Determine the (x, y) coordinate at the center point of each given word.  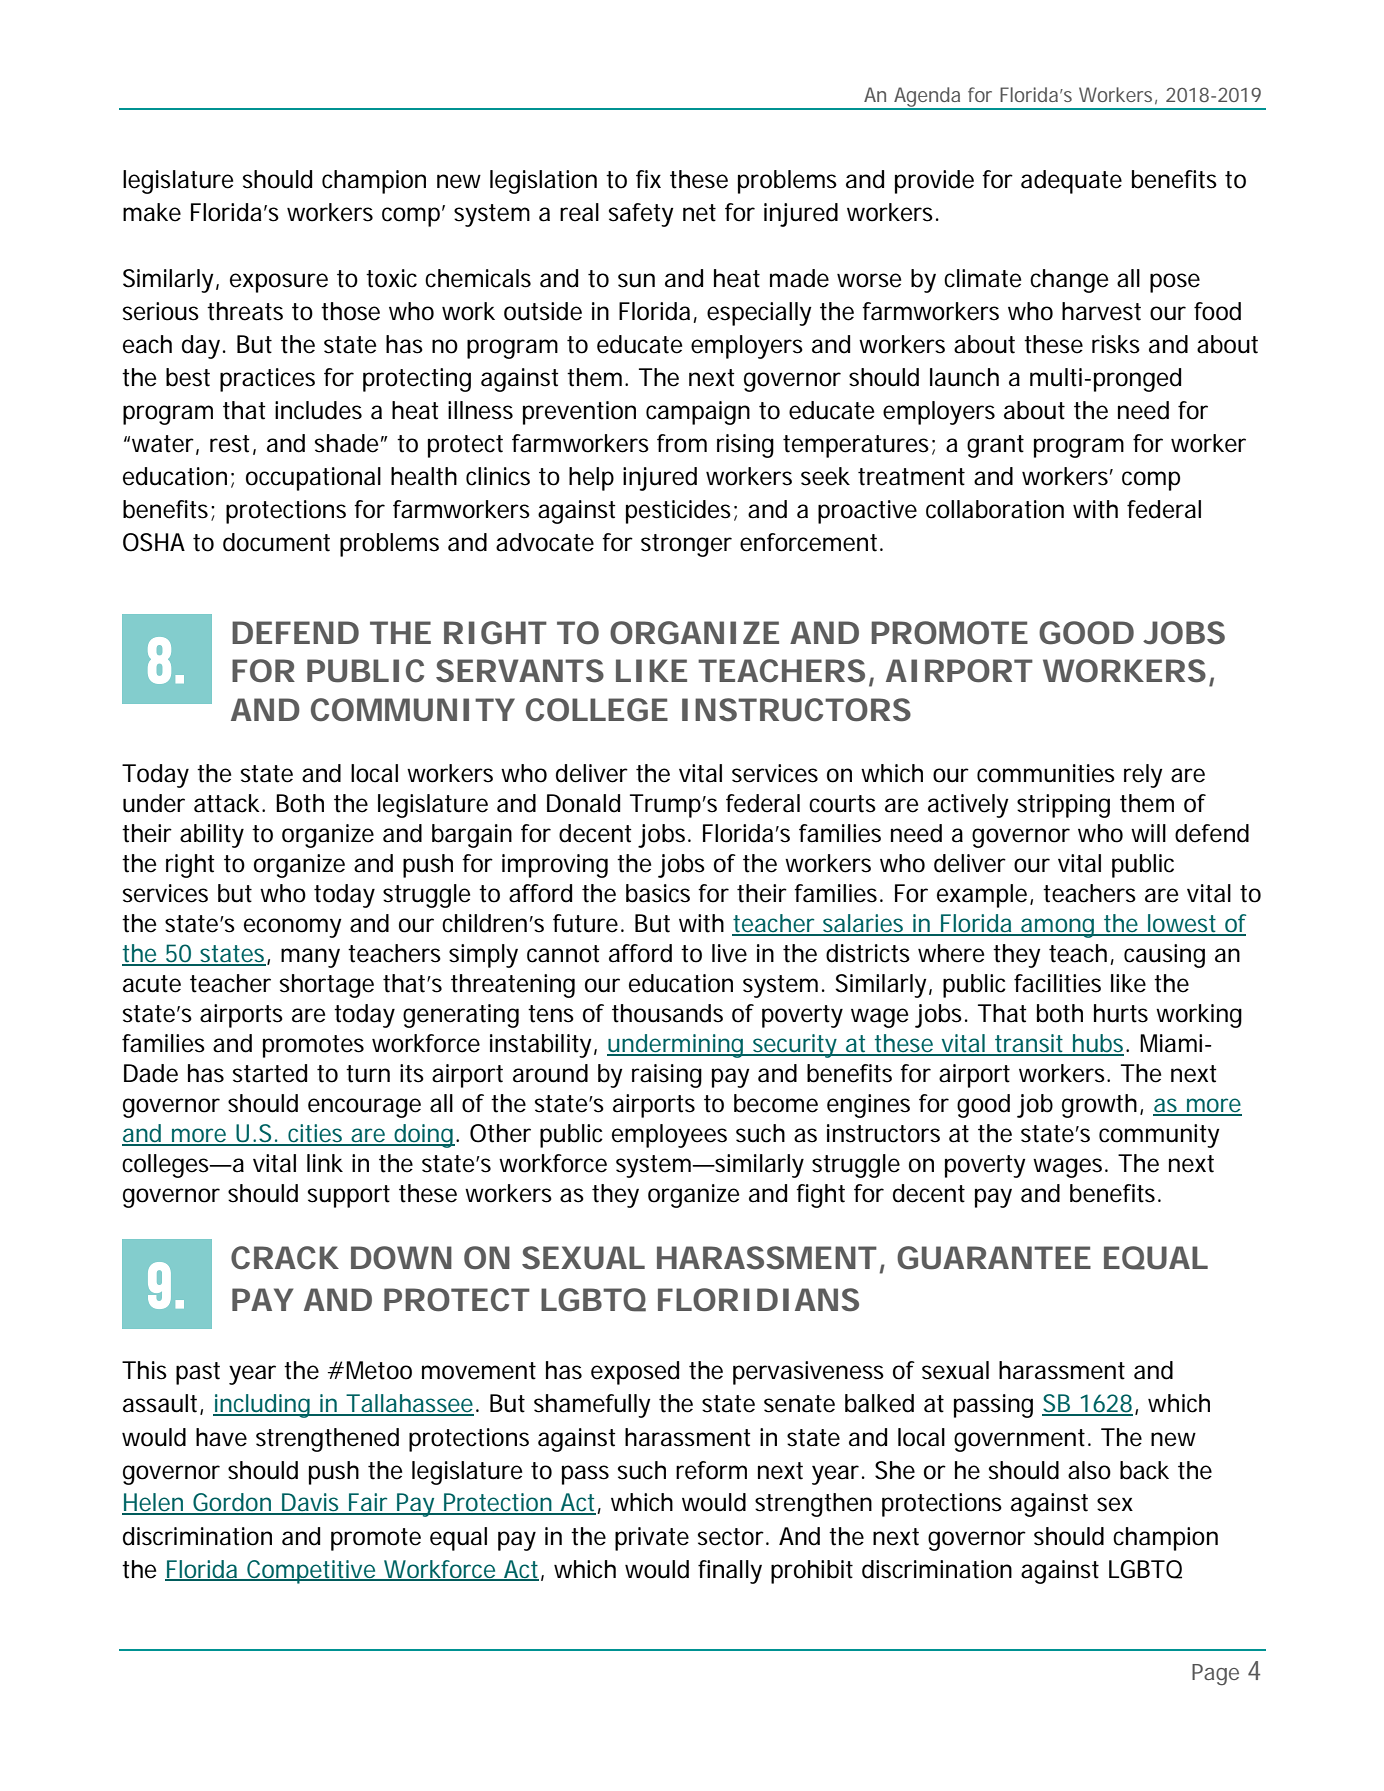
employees (669, 1136)
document (276, 542)
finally (730, 1572)
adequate (1071, 182)
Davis (310, 1503)
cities (315, 1134)
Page (1215, 1675)
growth (1099, 1106)
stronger (686, 545)
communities (1046, 773)
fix (648, 179)
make (152, 212)
